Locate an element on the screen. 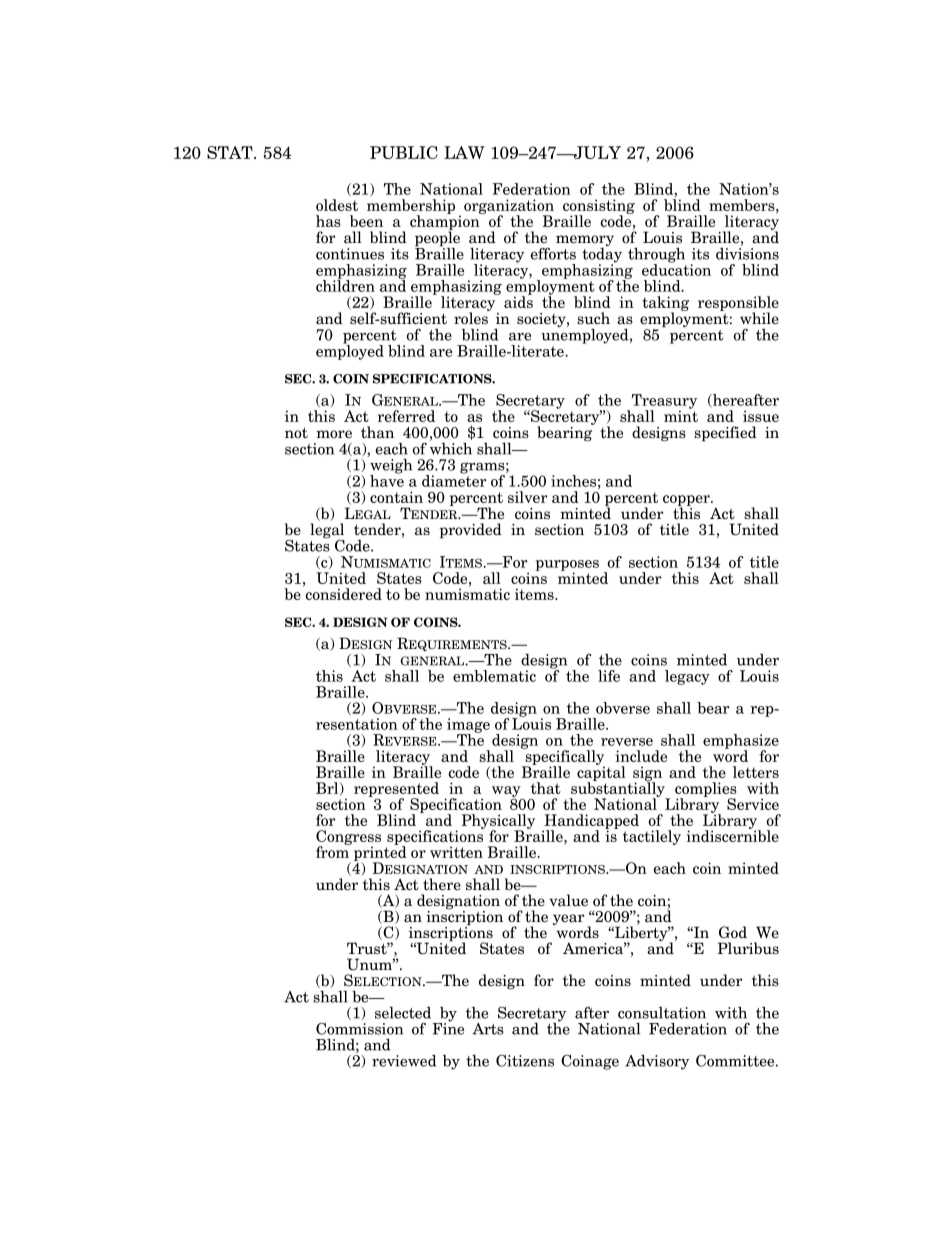  considered is located at coordinates (342, 593).
